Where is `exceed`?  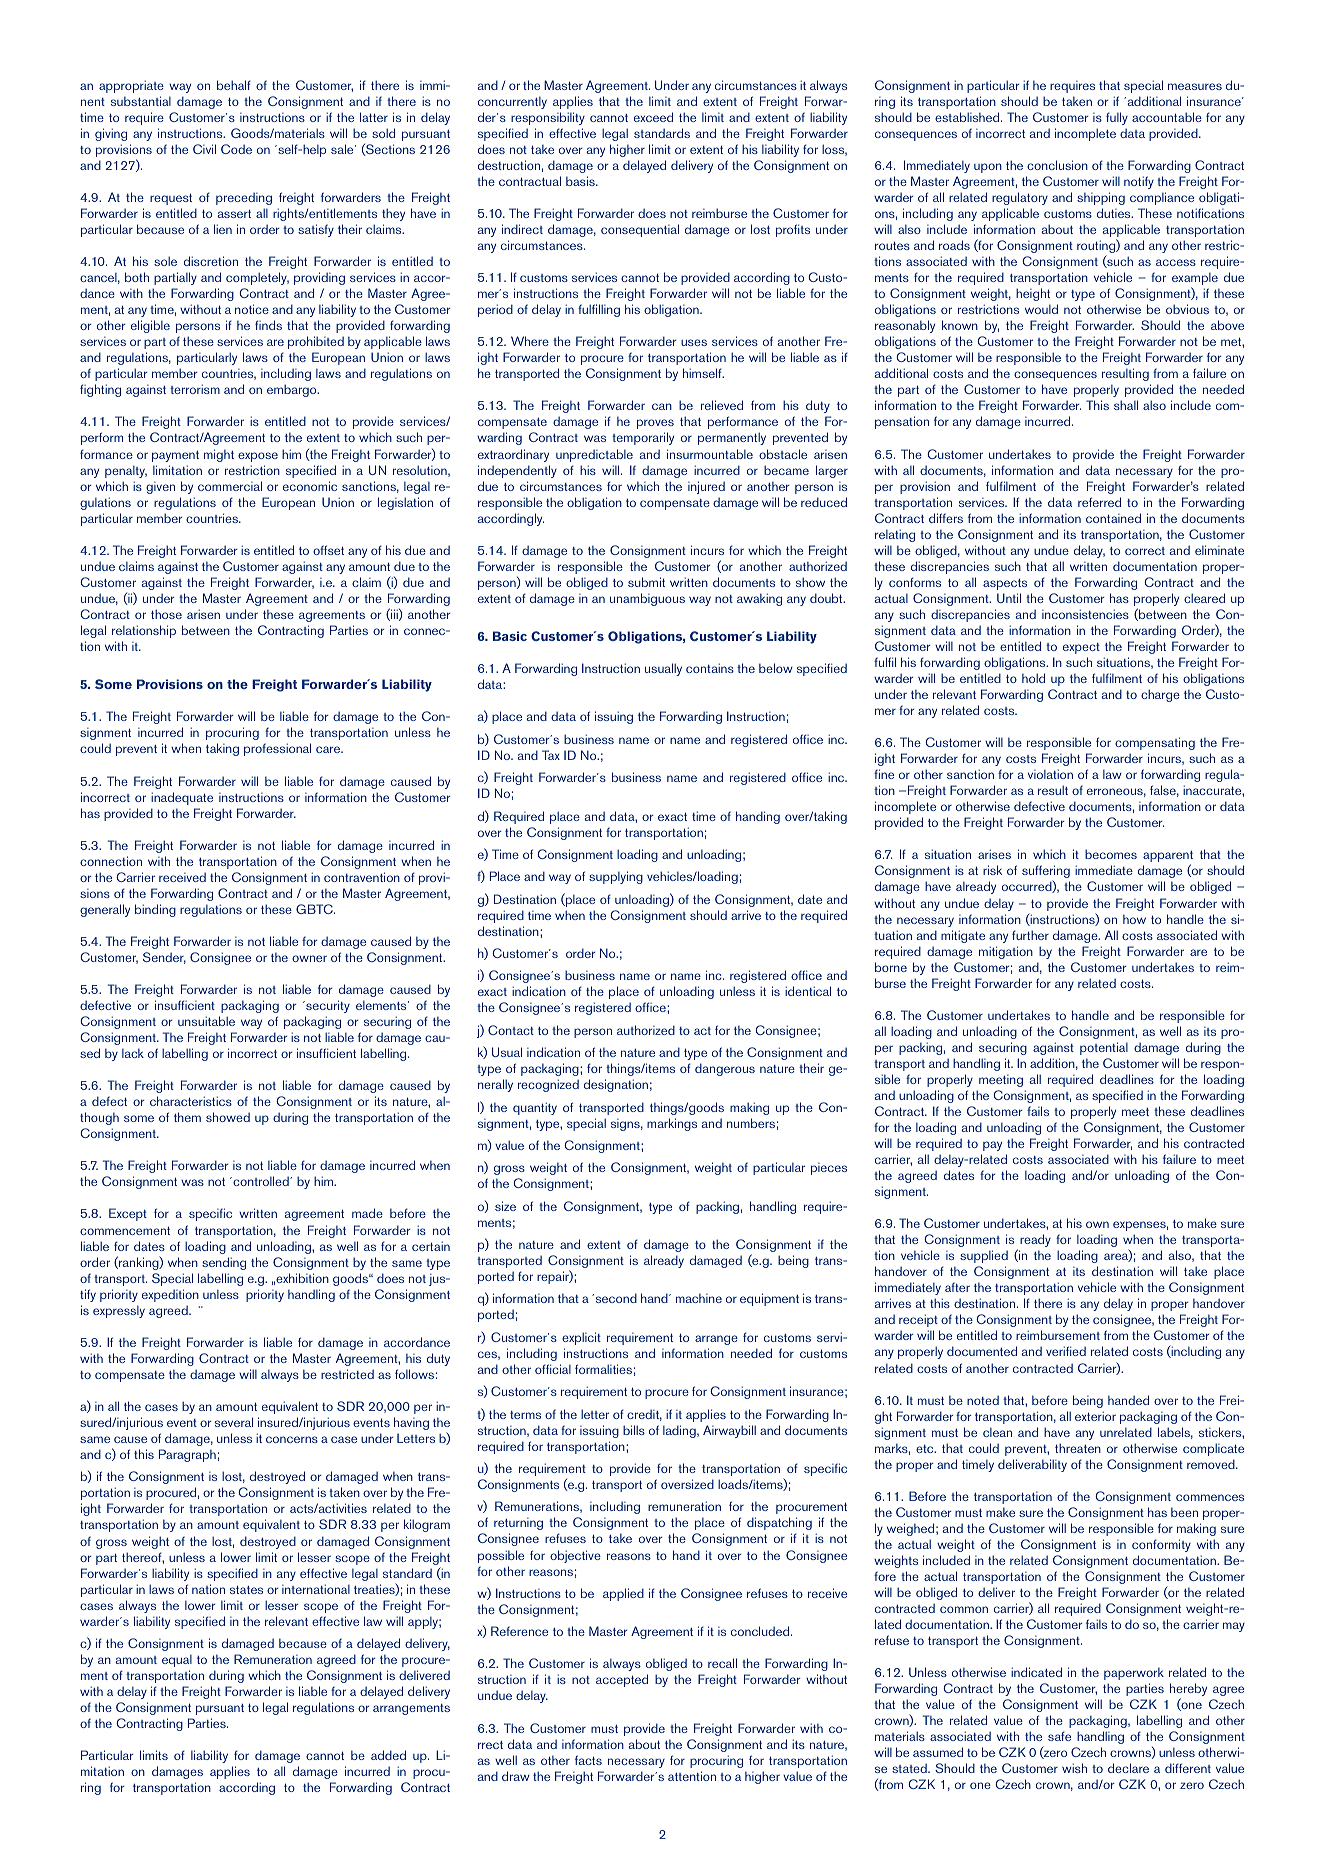 exceed is located at coordinates (653, 117).
